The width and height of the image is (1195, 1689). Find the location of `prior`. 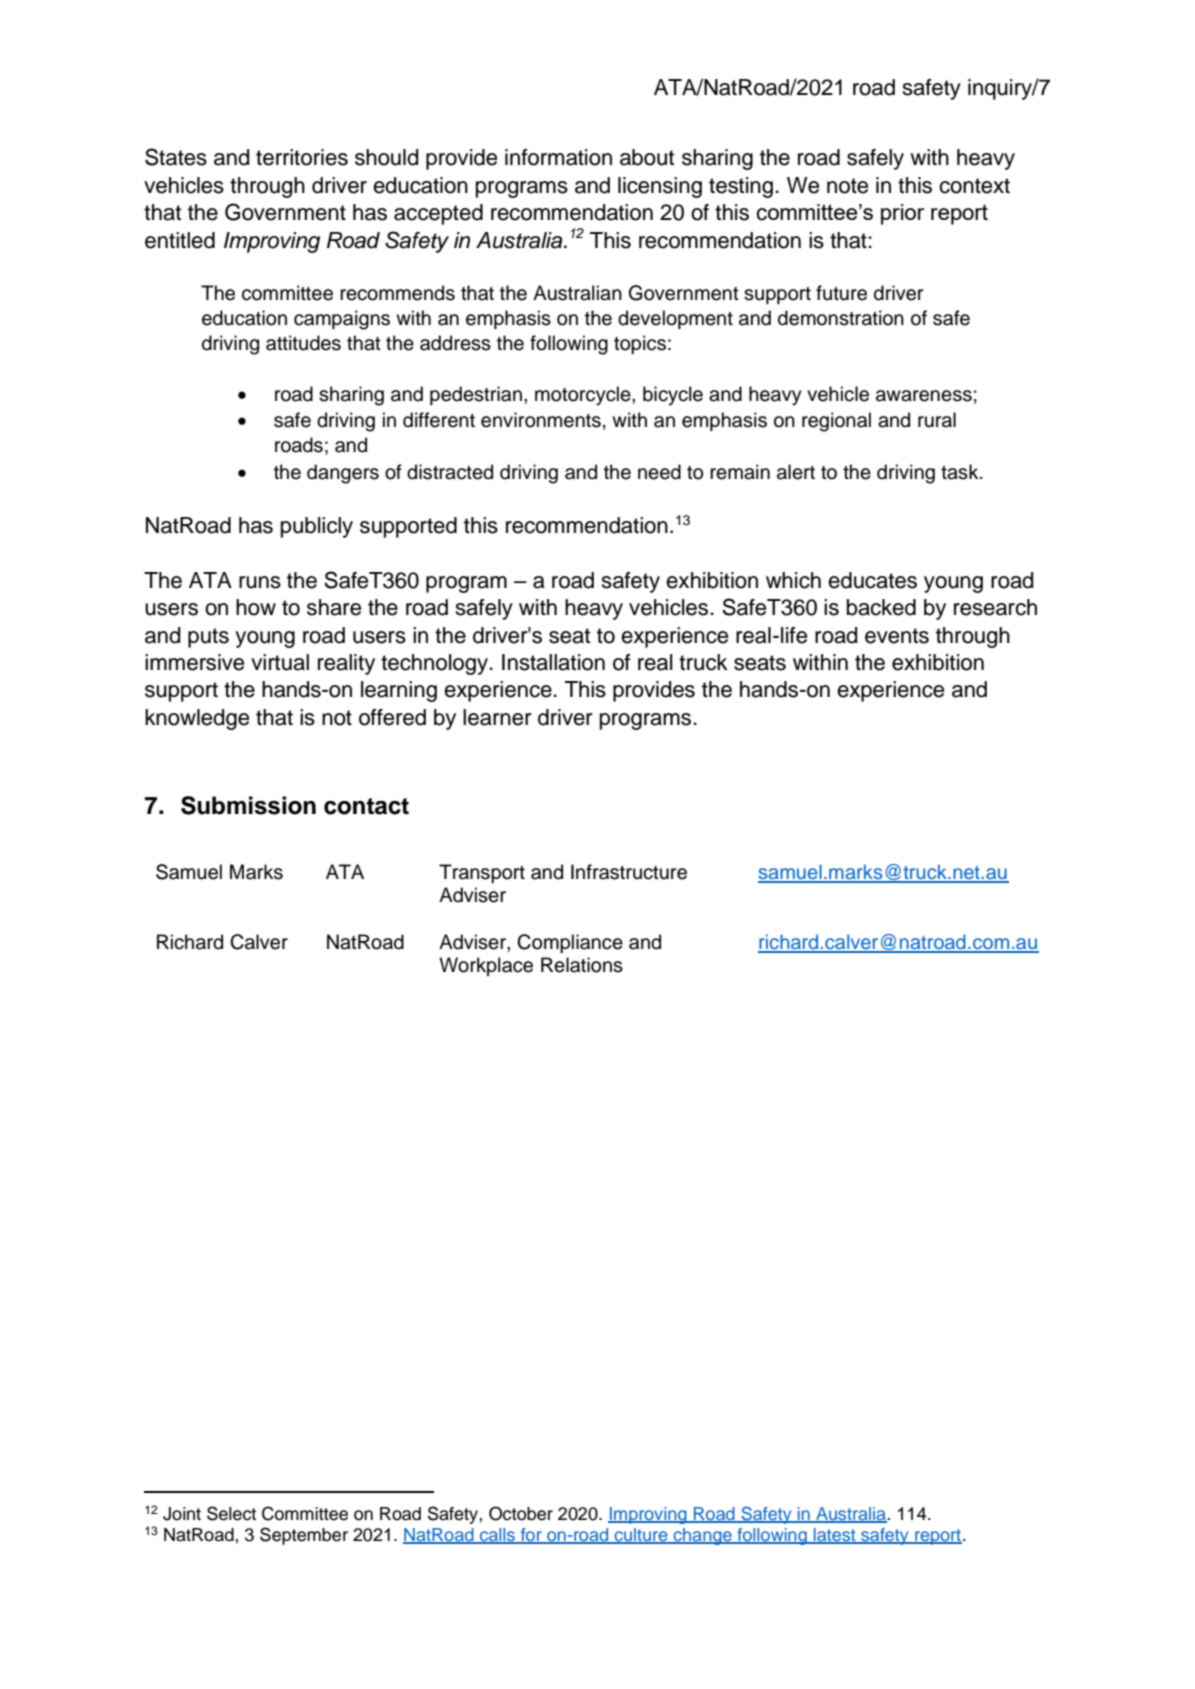

prior is located at coordinates (902, 214).
